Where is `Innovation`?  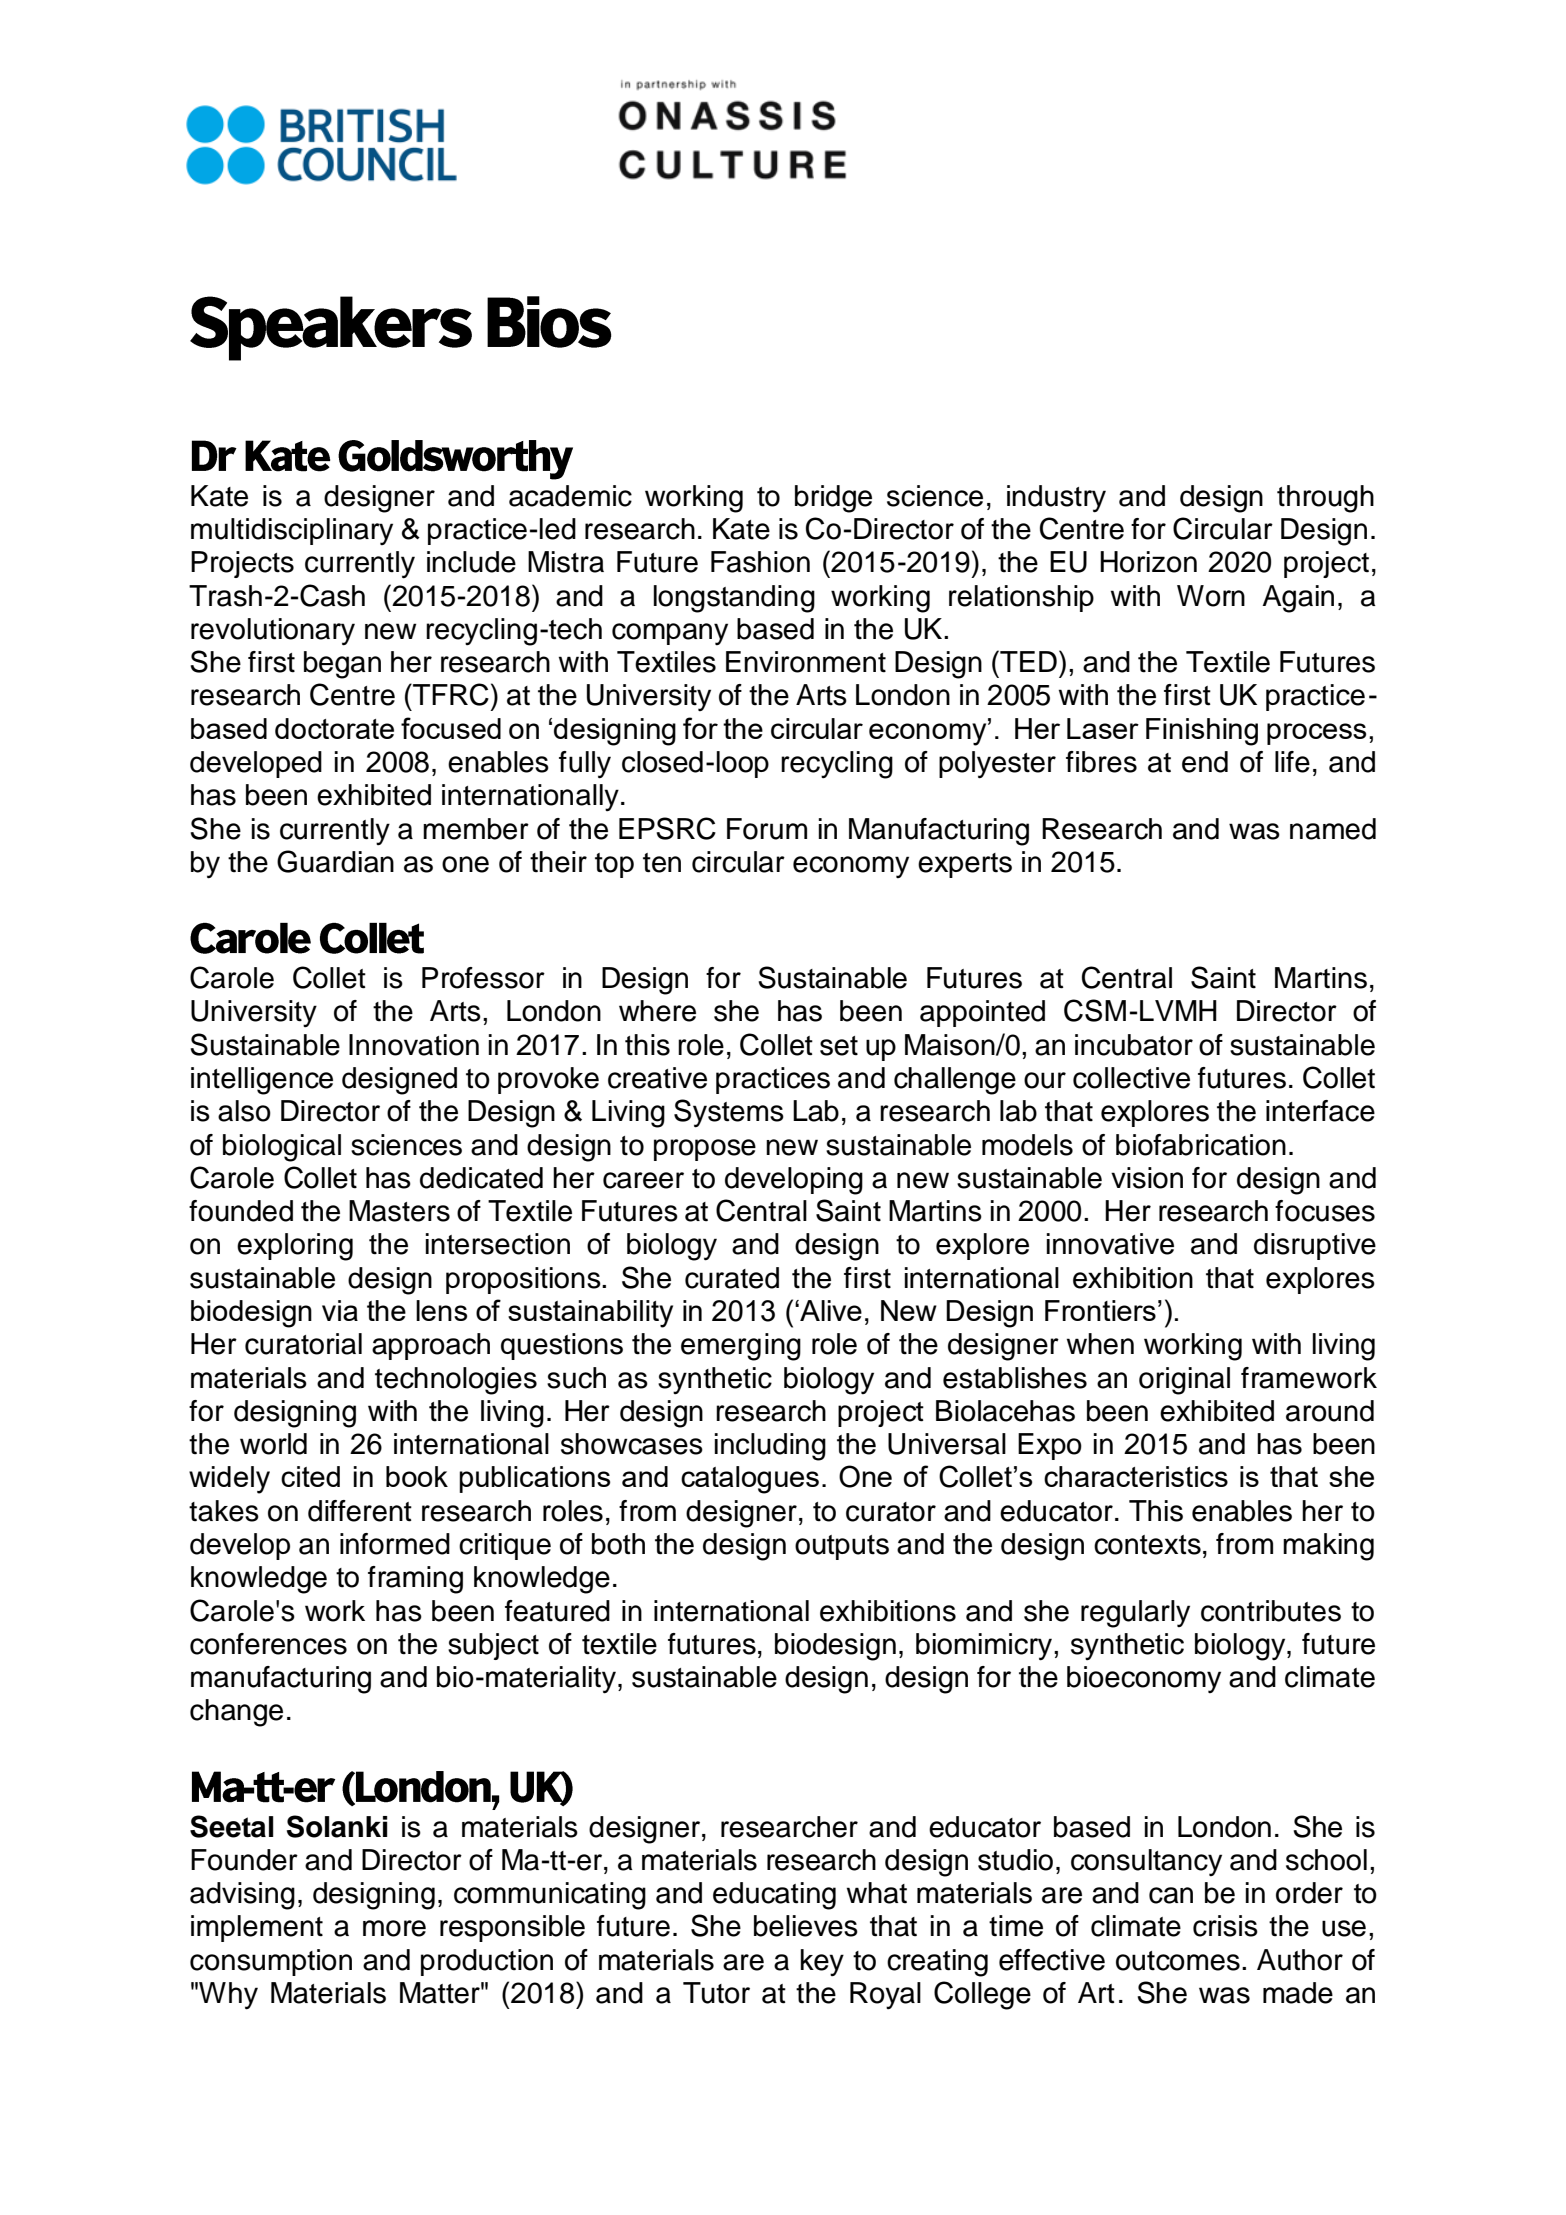
Innovation is located at coordinates (414, 1045).
